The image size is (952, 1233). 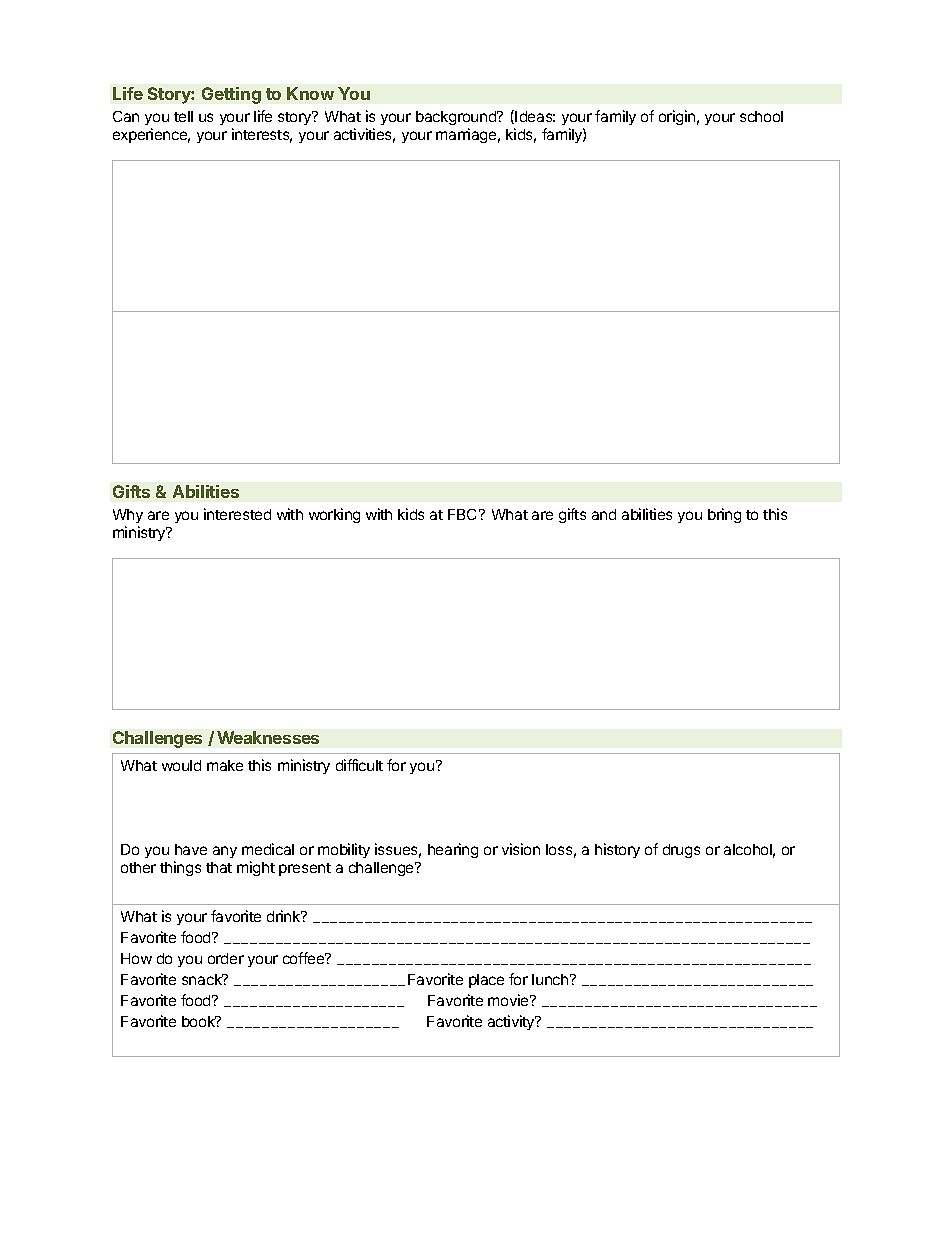 What do you see at coordinates (237, 514) in the screenshot?
I see `interested` at bounding box center [237, 514].
